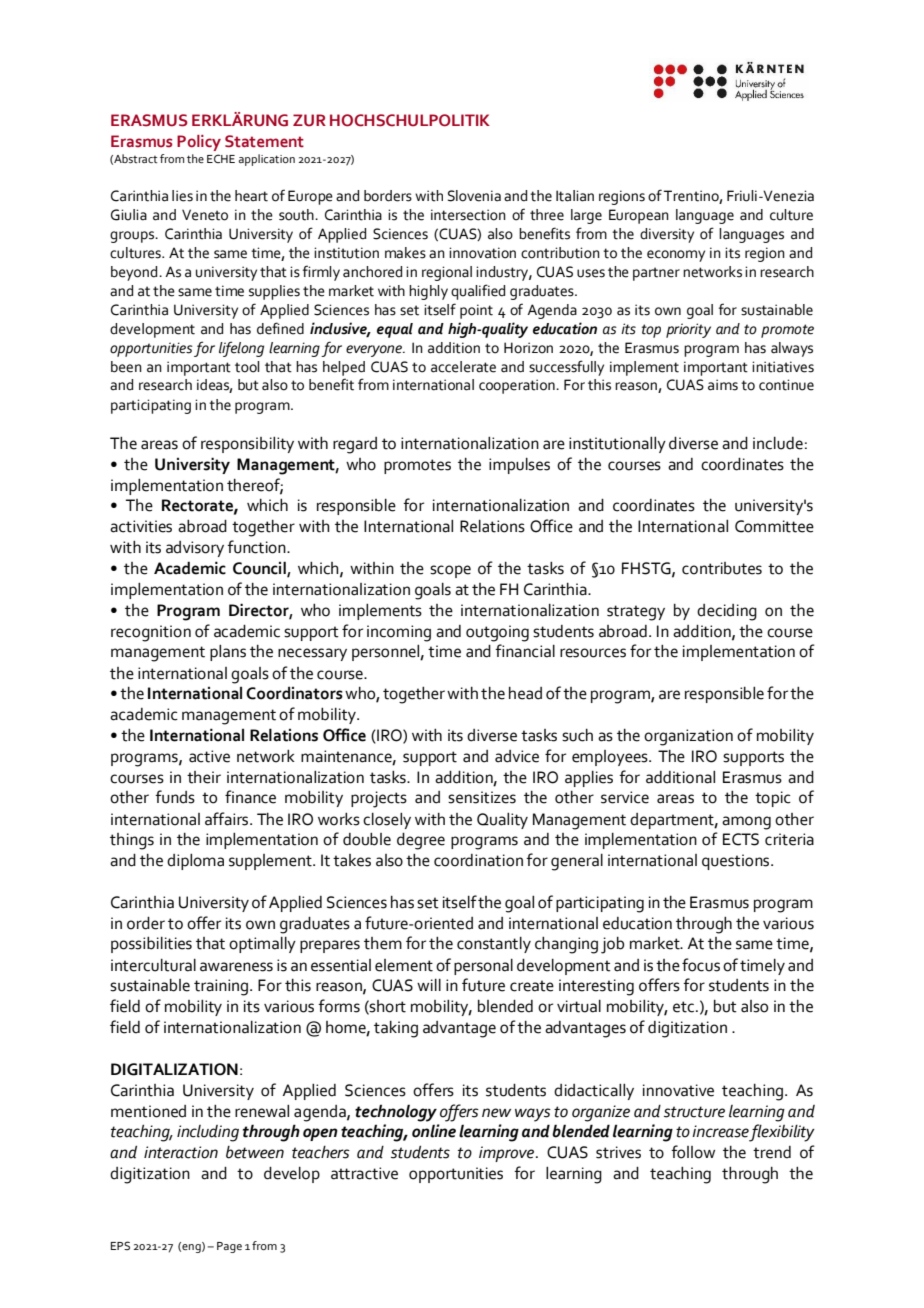  What do you see at coordinates (204, 777) in the image?
I see `their` at bounding box center [204, 777].
